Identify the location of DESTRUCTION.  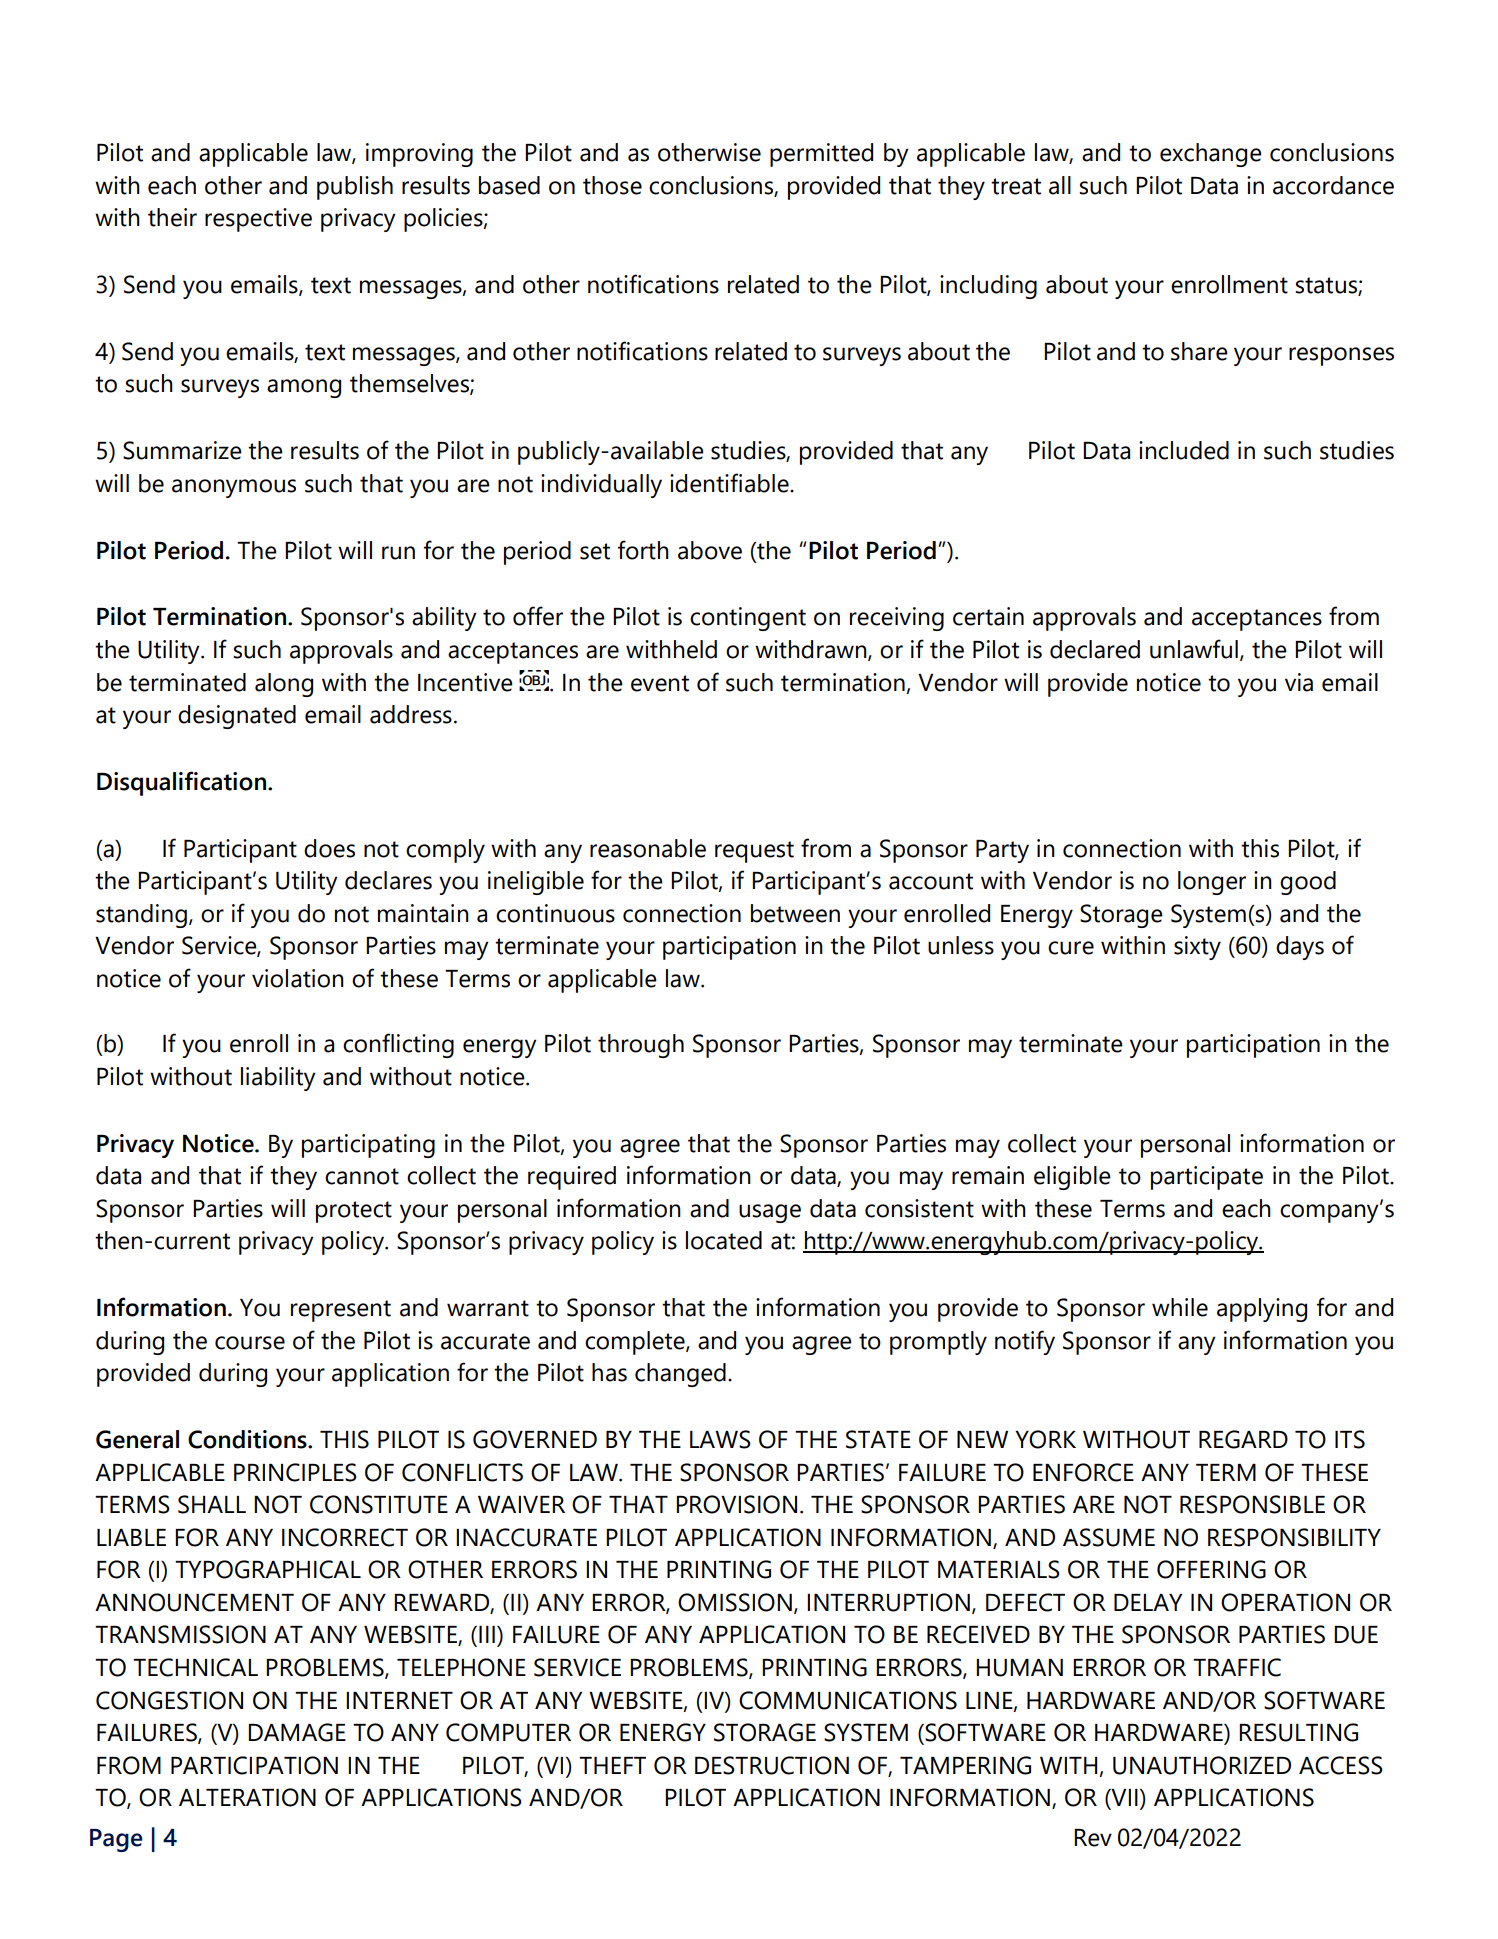
(772, 1765).
